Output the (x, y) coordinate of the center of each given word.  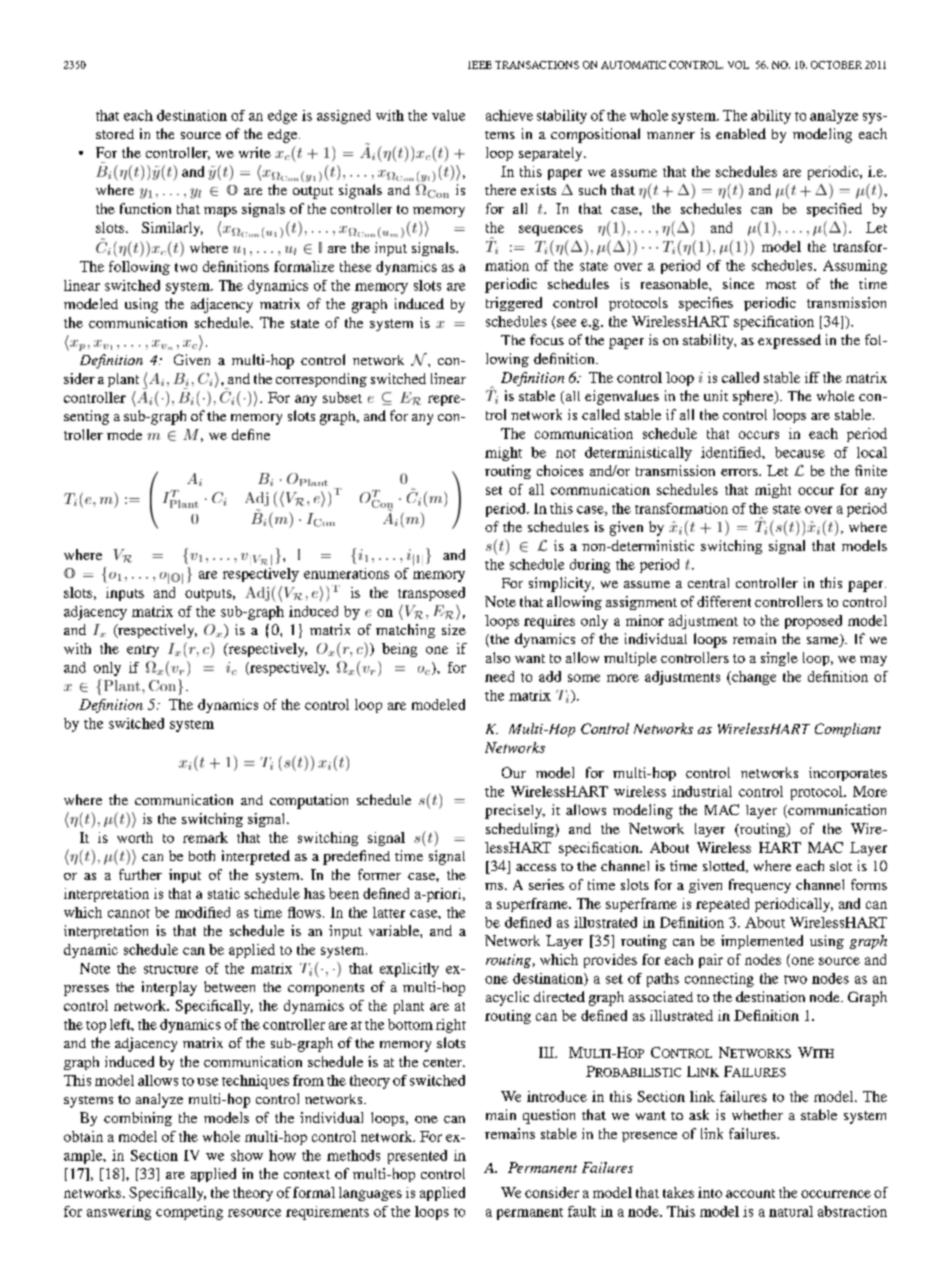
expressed (789, 341)
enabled (741, 133)
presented (417, 1157)
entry (143, 651)
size (454, 629)
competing (189, 1213)
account (750, 1193)
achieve (509, 115)
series (546, 884)
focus (547, 339)
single (779, 659)
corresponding (321, 380)
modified (202, 912)
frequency (760, 886)
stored (115, 134)
